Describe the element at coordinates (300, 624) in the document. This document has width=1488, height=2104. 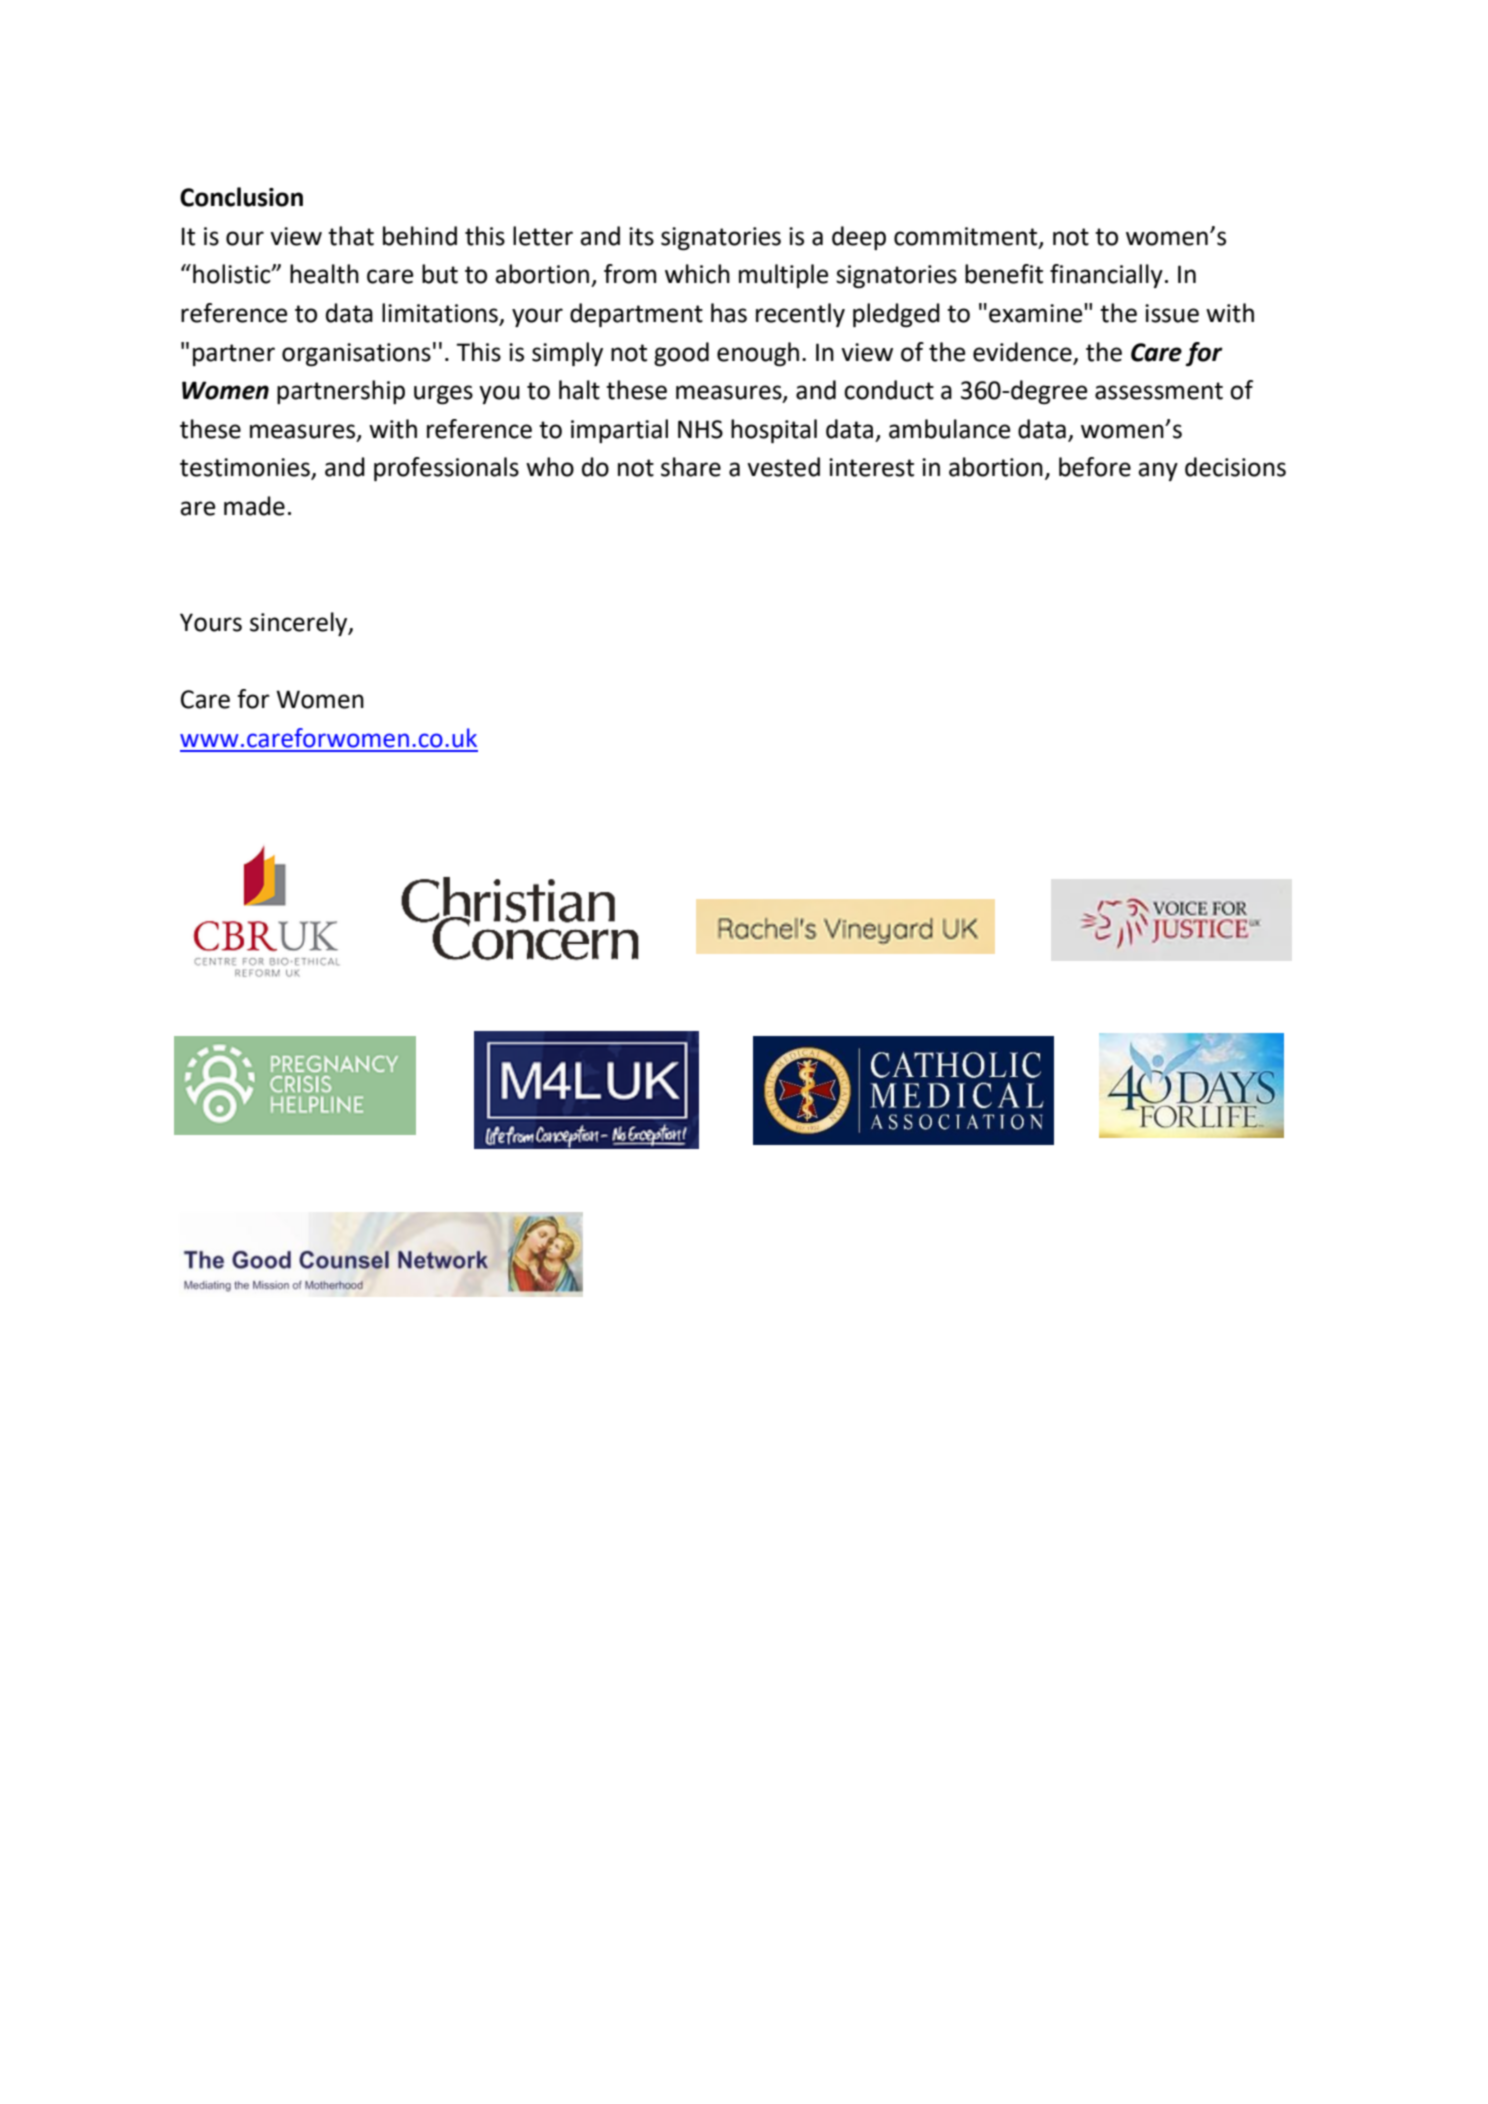
I see `sincerely` at that location.
